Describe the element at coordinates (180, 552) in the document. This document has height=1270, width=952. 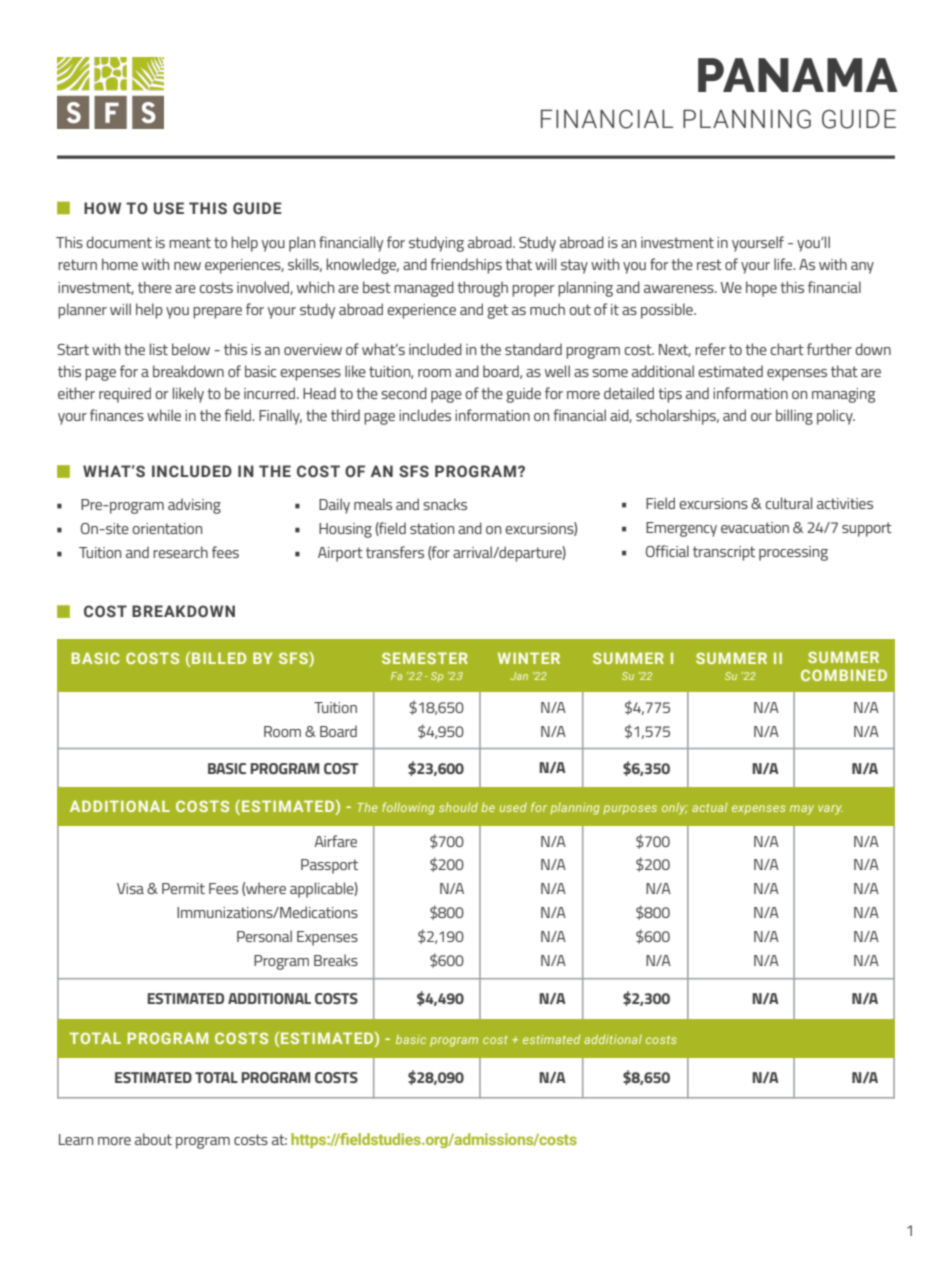
I see `research` at that location.
